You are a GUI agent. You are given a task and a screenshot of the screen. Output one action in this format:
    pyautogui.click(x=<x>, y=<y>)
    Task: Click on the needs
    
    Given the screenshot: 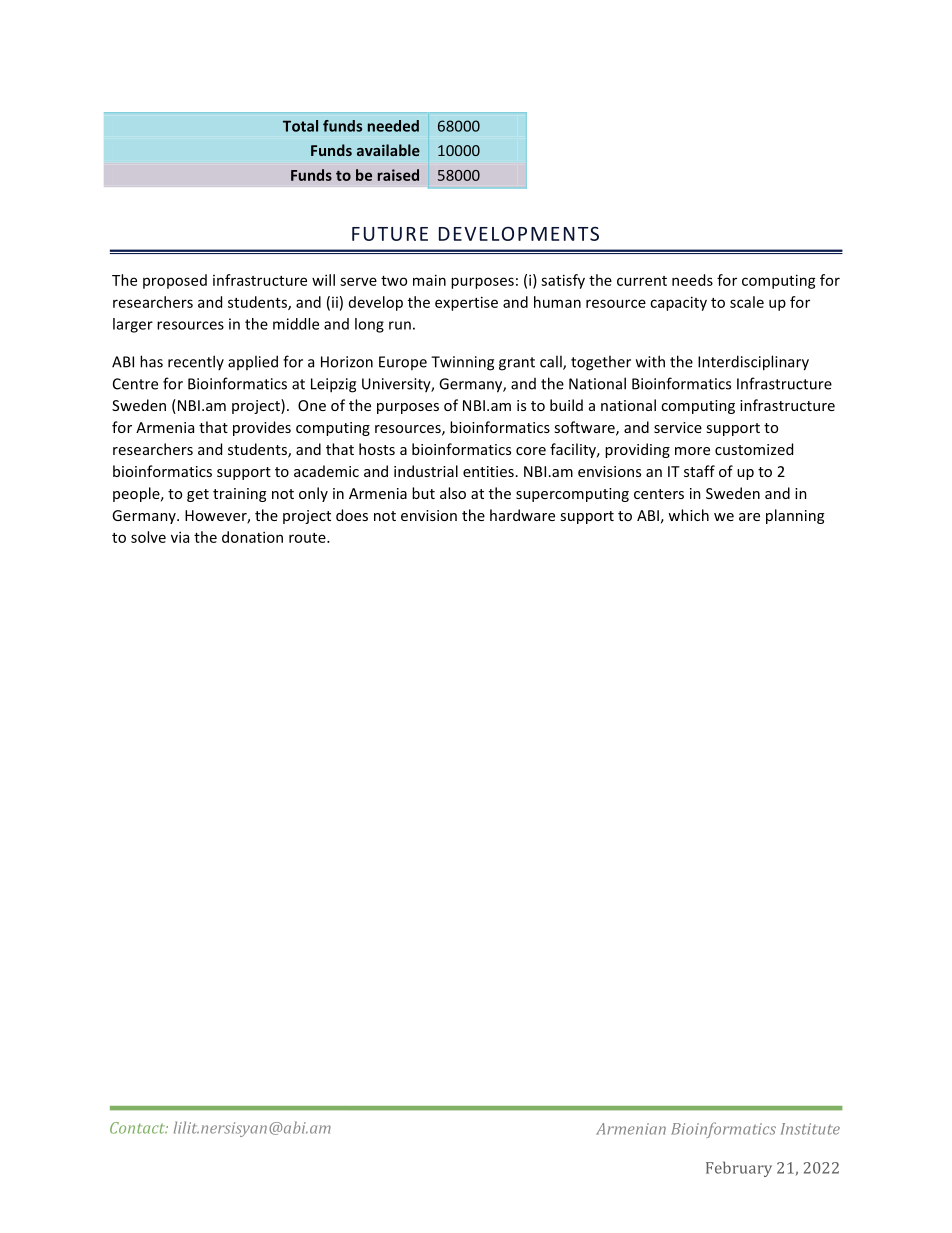 What is the action you would take?
    pyautogui.click(x=692, y=280)
